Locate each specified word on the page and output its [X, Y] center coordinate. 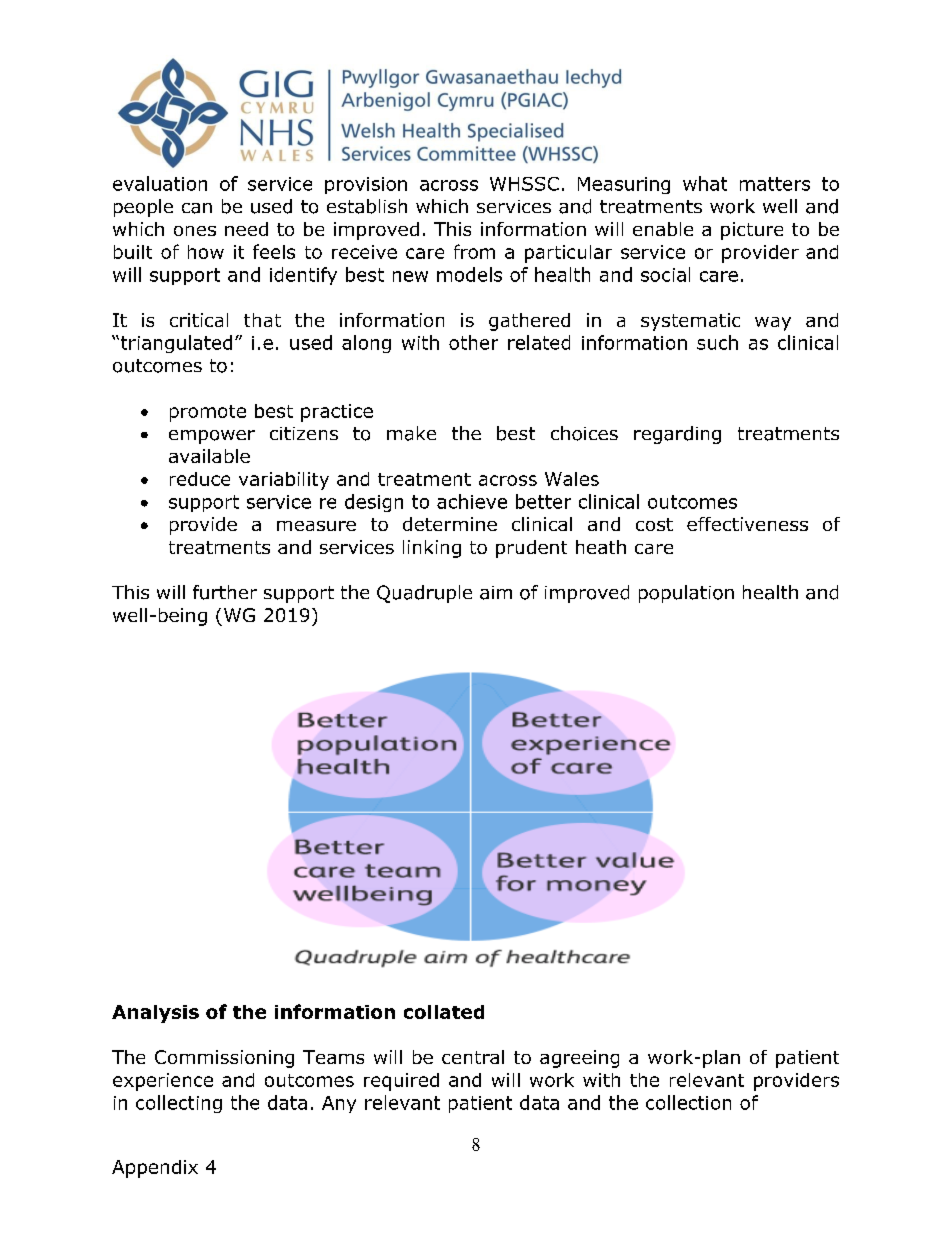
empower [212, 437]
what [705, 183]
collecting [179, 1104]
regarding [677, 435]
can [197, 208]
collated [444, 1012]
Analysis [155, 1014]
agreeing [579, 1059]
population [686, 594]
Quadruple [424, 594]
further [225, 592]
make [411, 433]
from [474, 251]
